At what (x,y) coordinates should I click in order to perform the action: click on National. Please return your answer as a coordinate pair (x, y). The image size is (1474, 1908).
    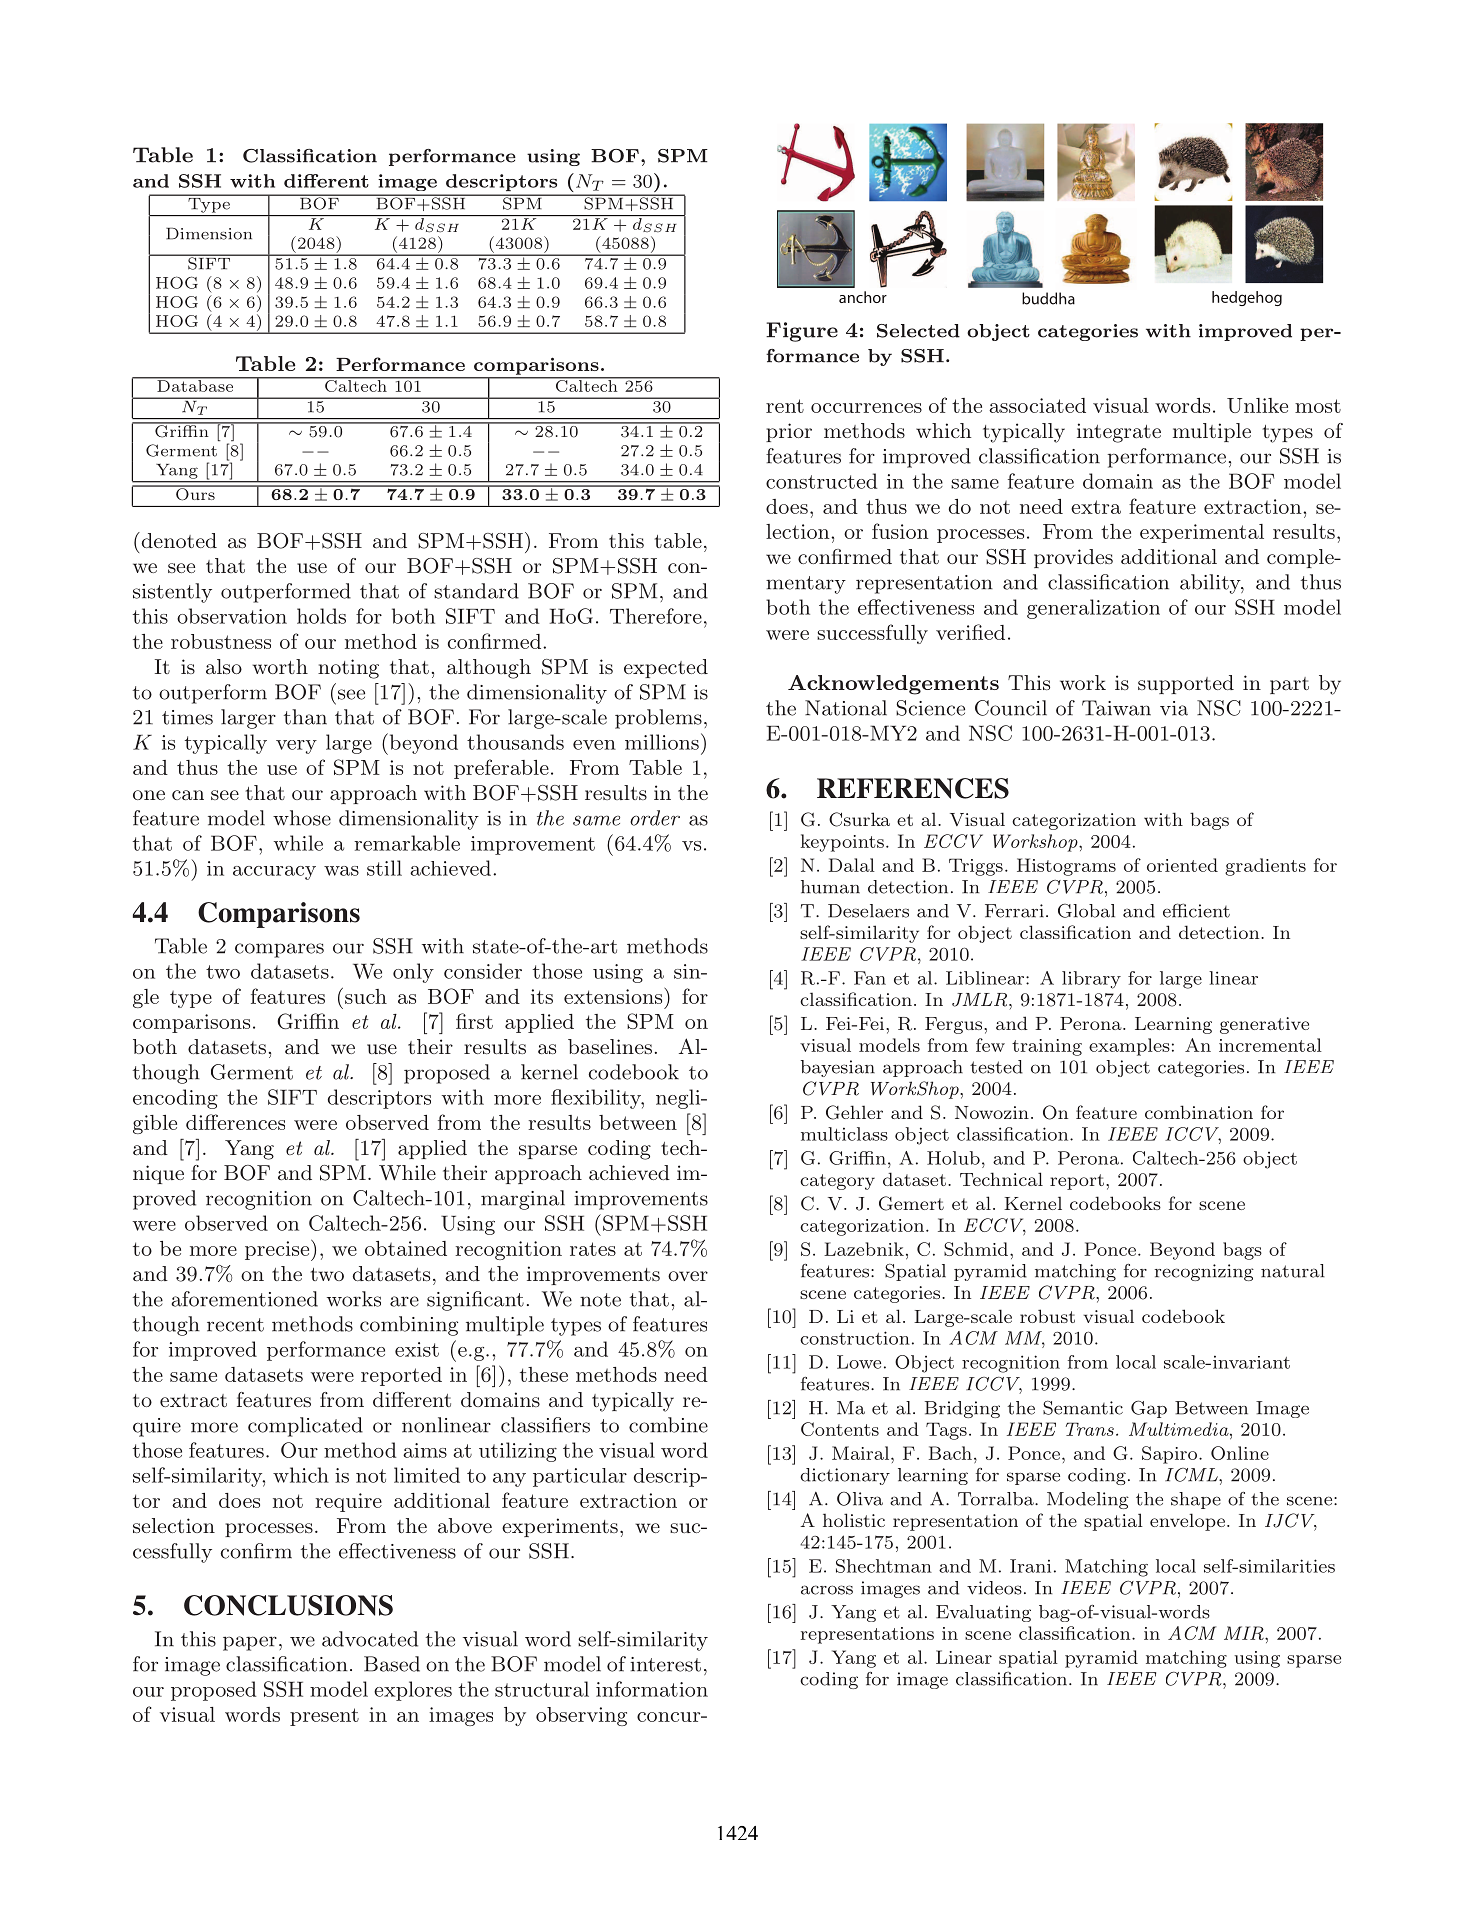
    Looking at the image, I should click on (846, 708).
